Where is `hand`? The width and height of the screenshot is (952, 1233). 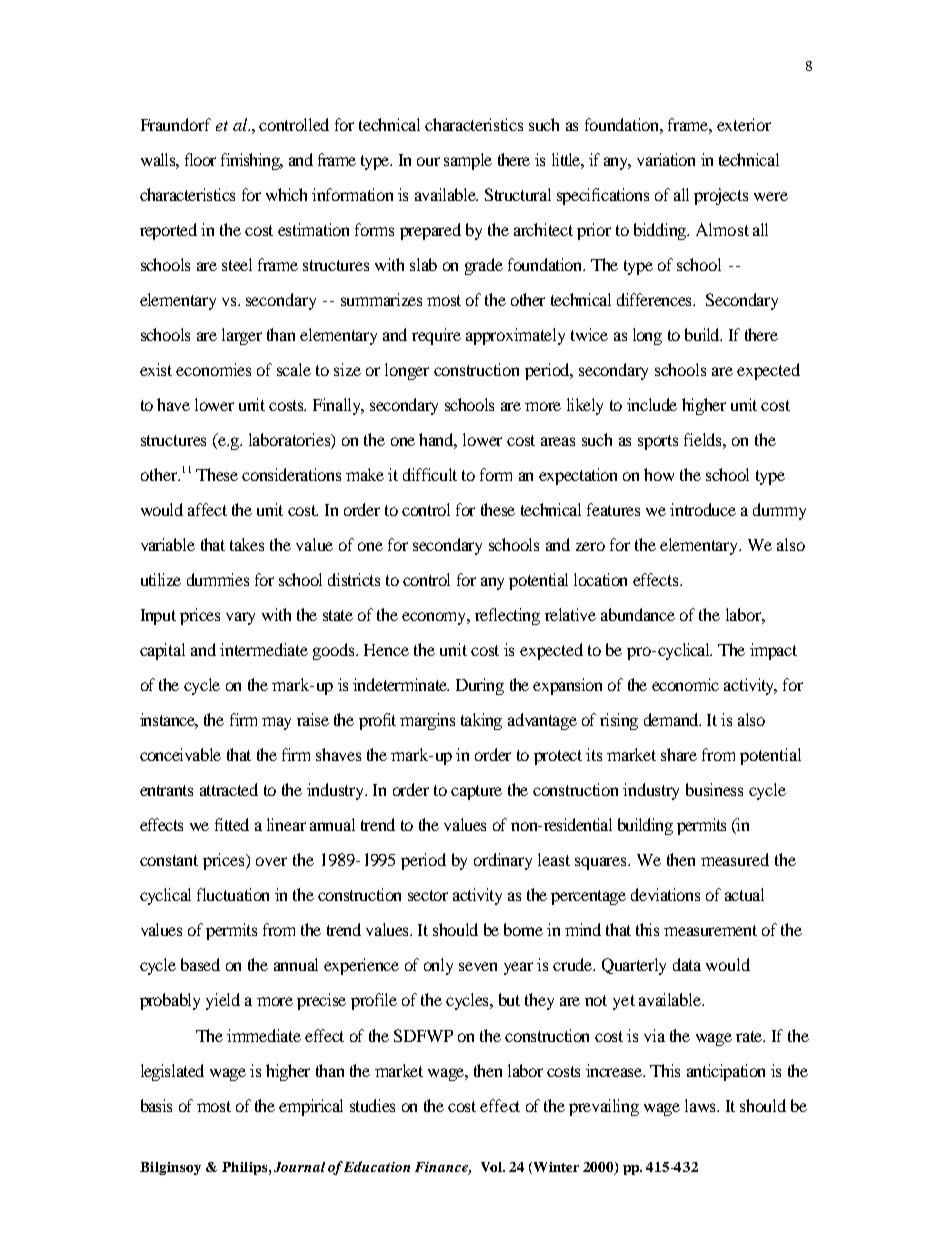
hand is located at coordinates (438, 441).
